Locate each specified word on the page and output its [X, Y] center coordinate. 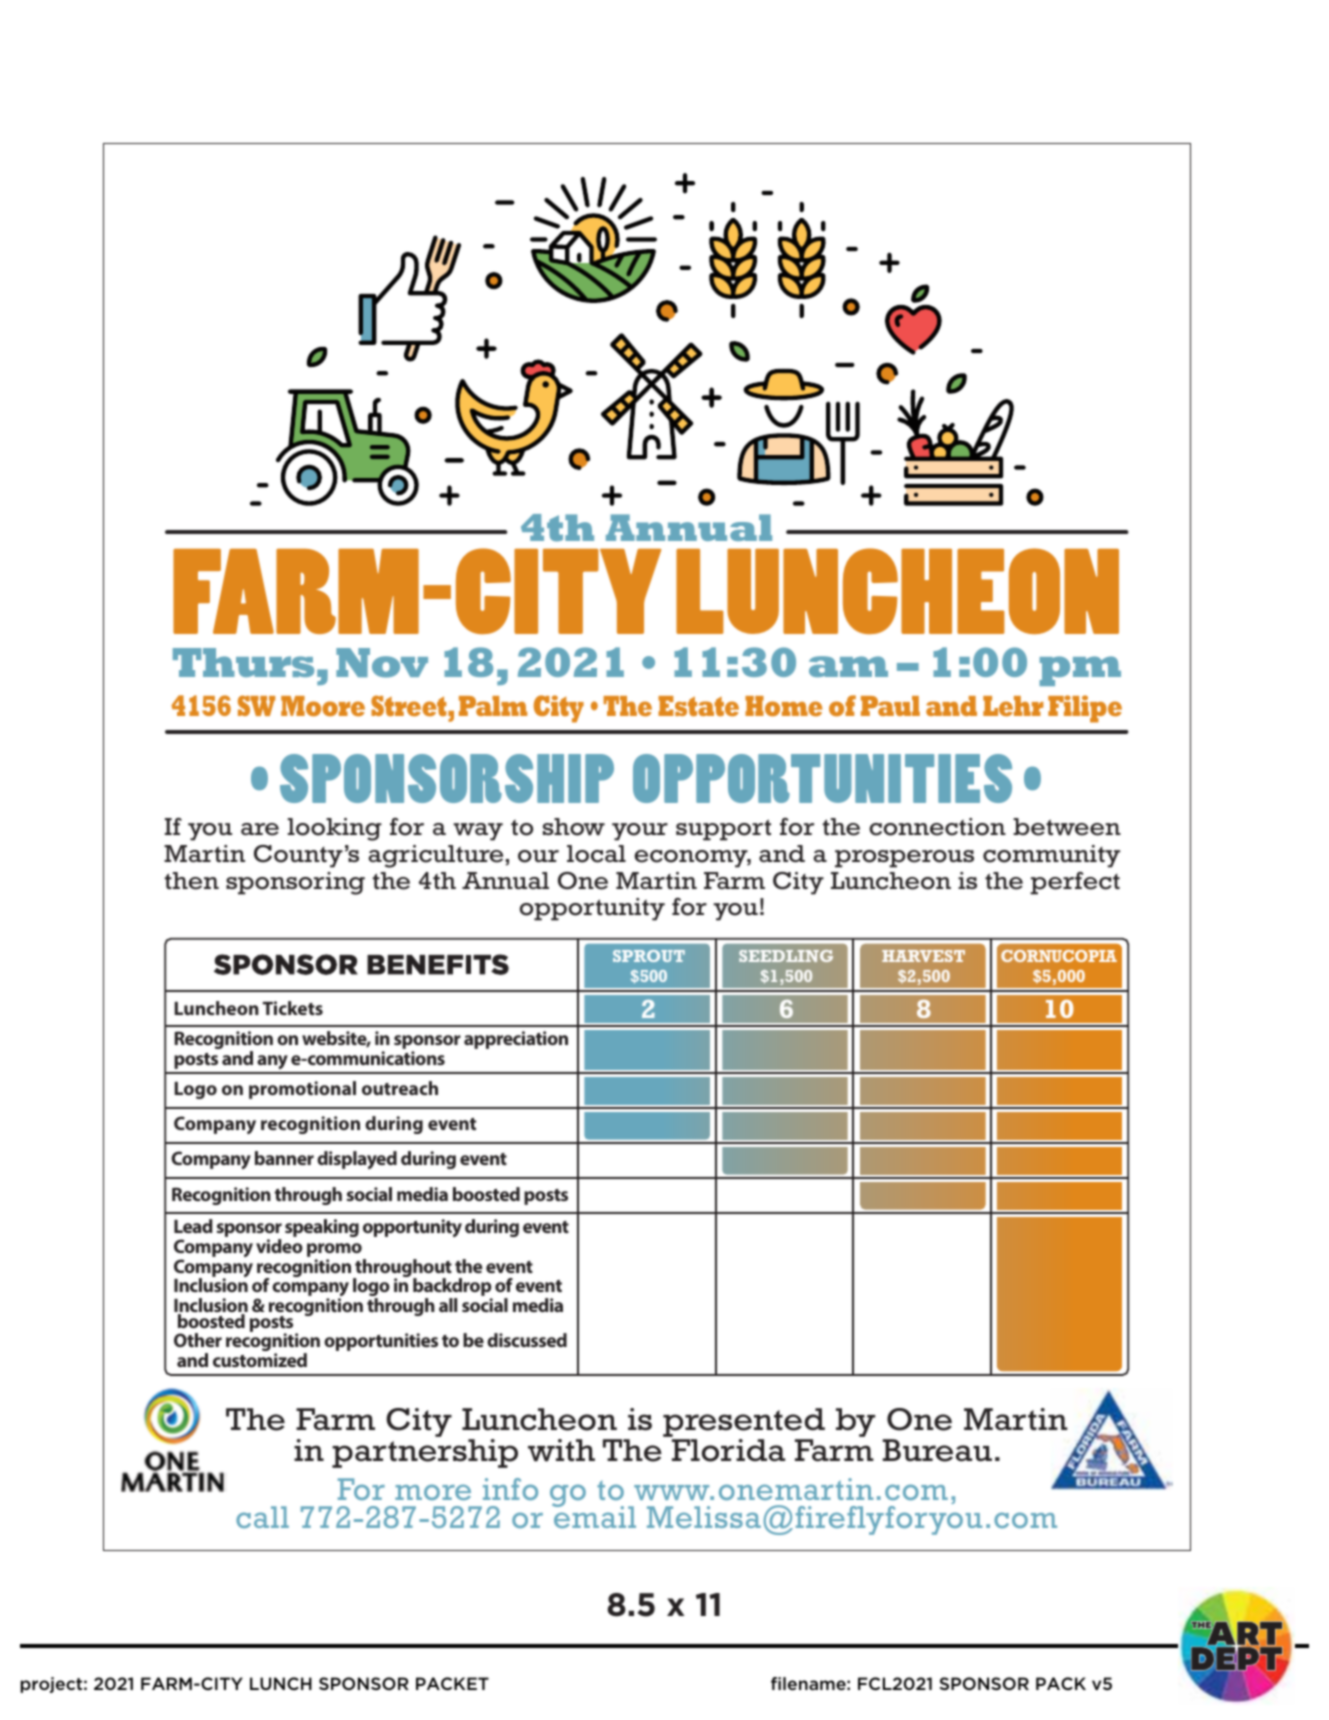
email [594, 1516]
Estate [698, 706]
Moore [323, 706]
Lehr [1013, 706]
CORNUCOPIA [1059, 956]
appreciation [516, 1040]
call [262, 1517]
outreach [400, 1088]
